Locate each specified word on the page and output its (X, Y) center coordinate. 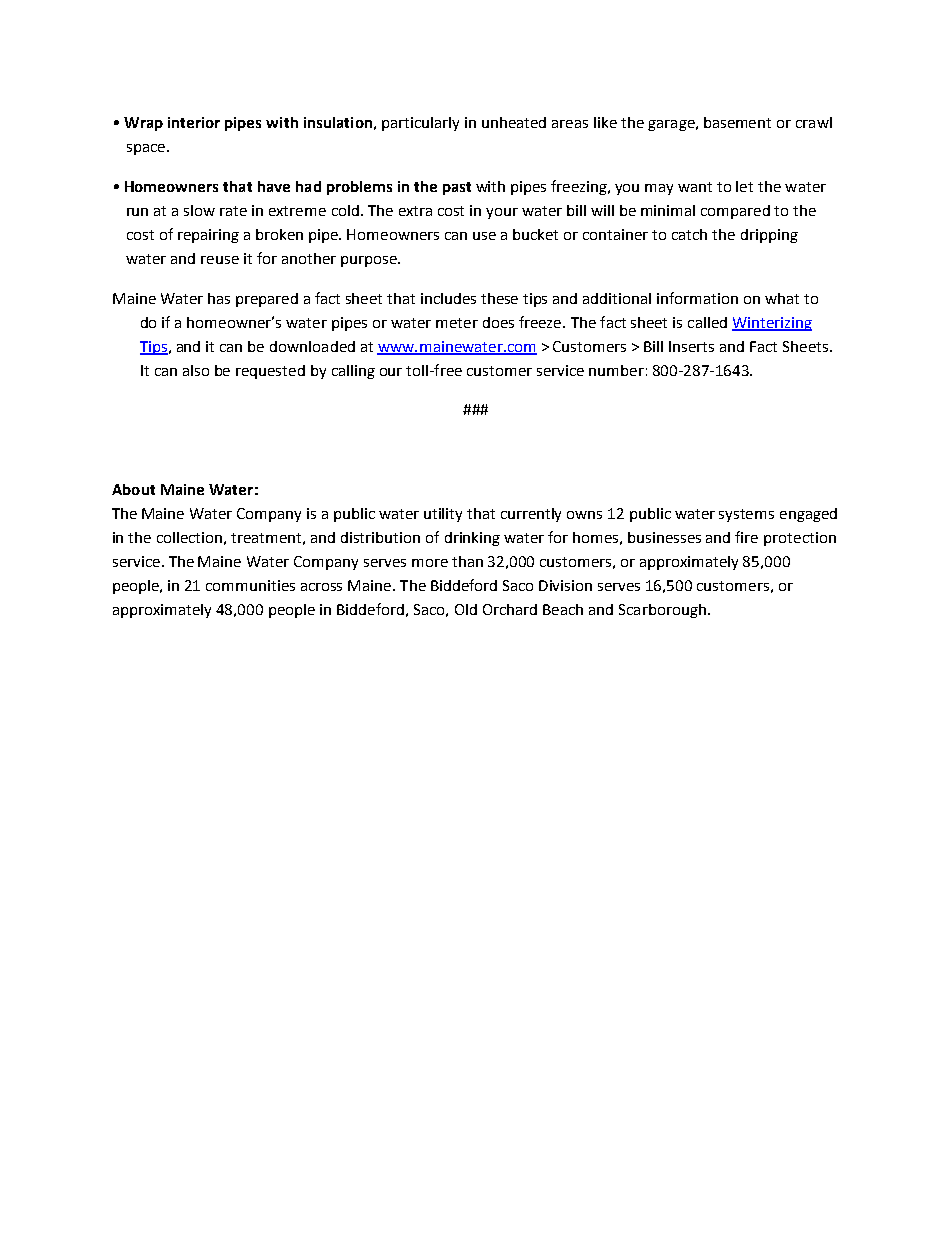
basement (737, 122)
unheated (514, 122)
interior (194, 122)
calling (353, 372)
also (196, 370)
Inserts (691, 346)
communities (250, 585)
